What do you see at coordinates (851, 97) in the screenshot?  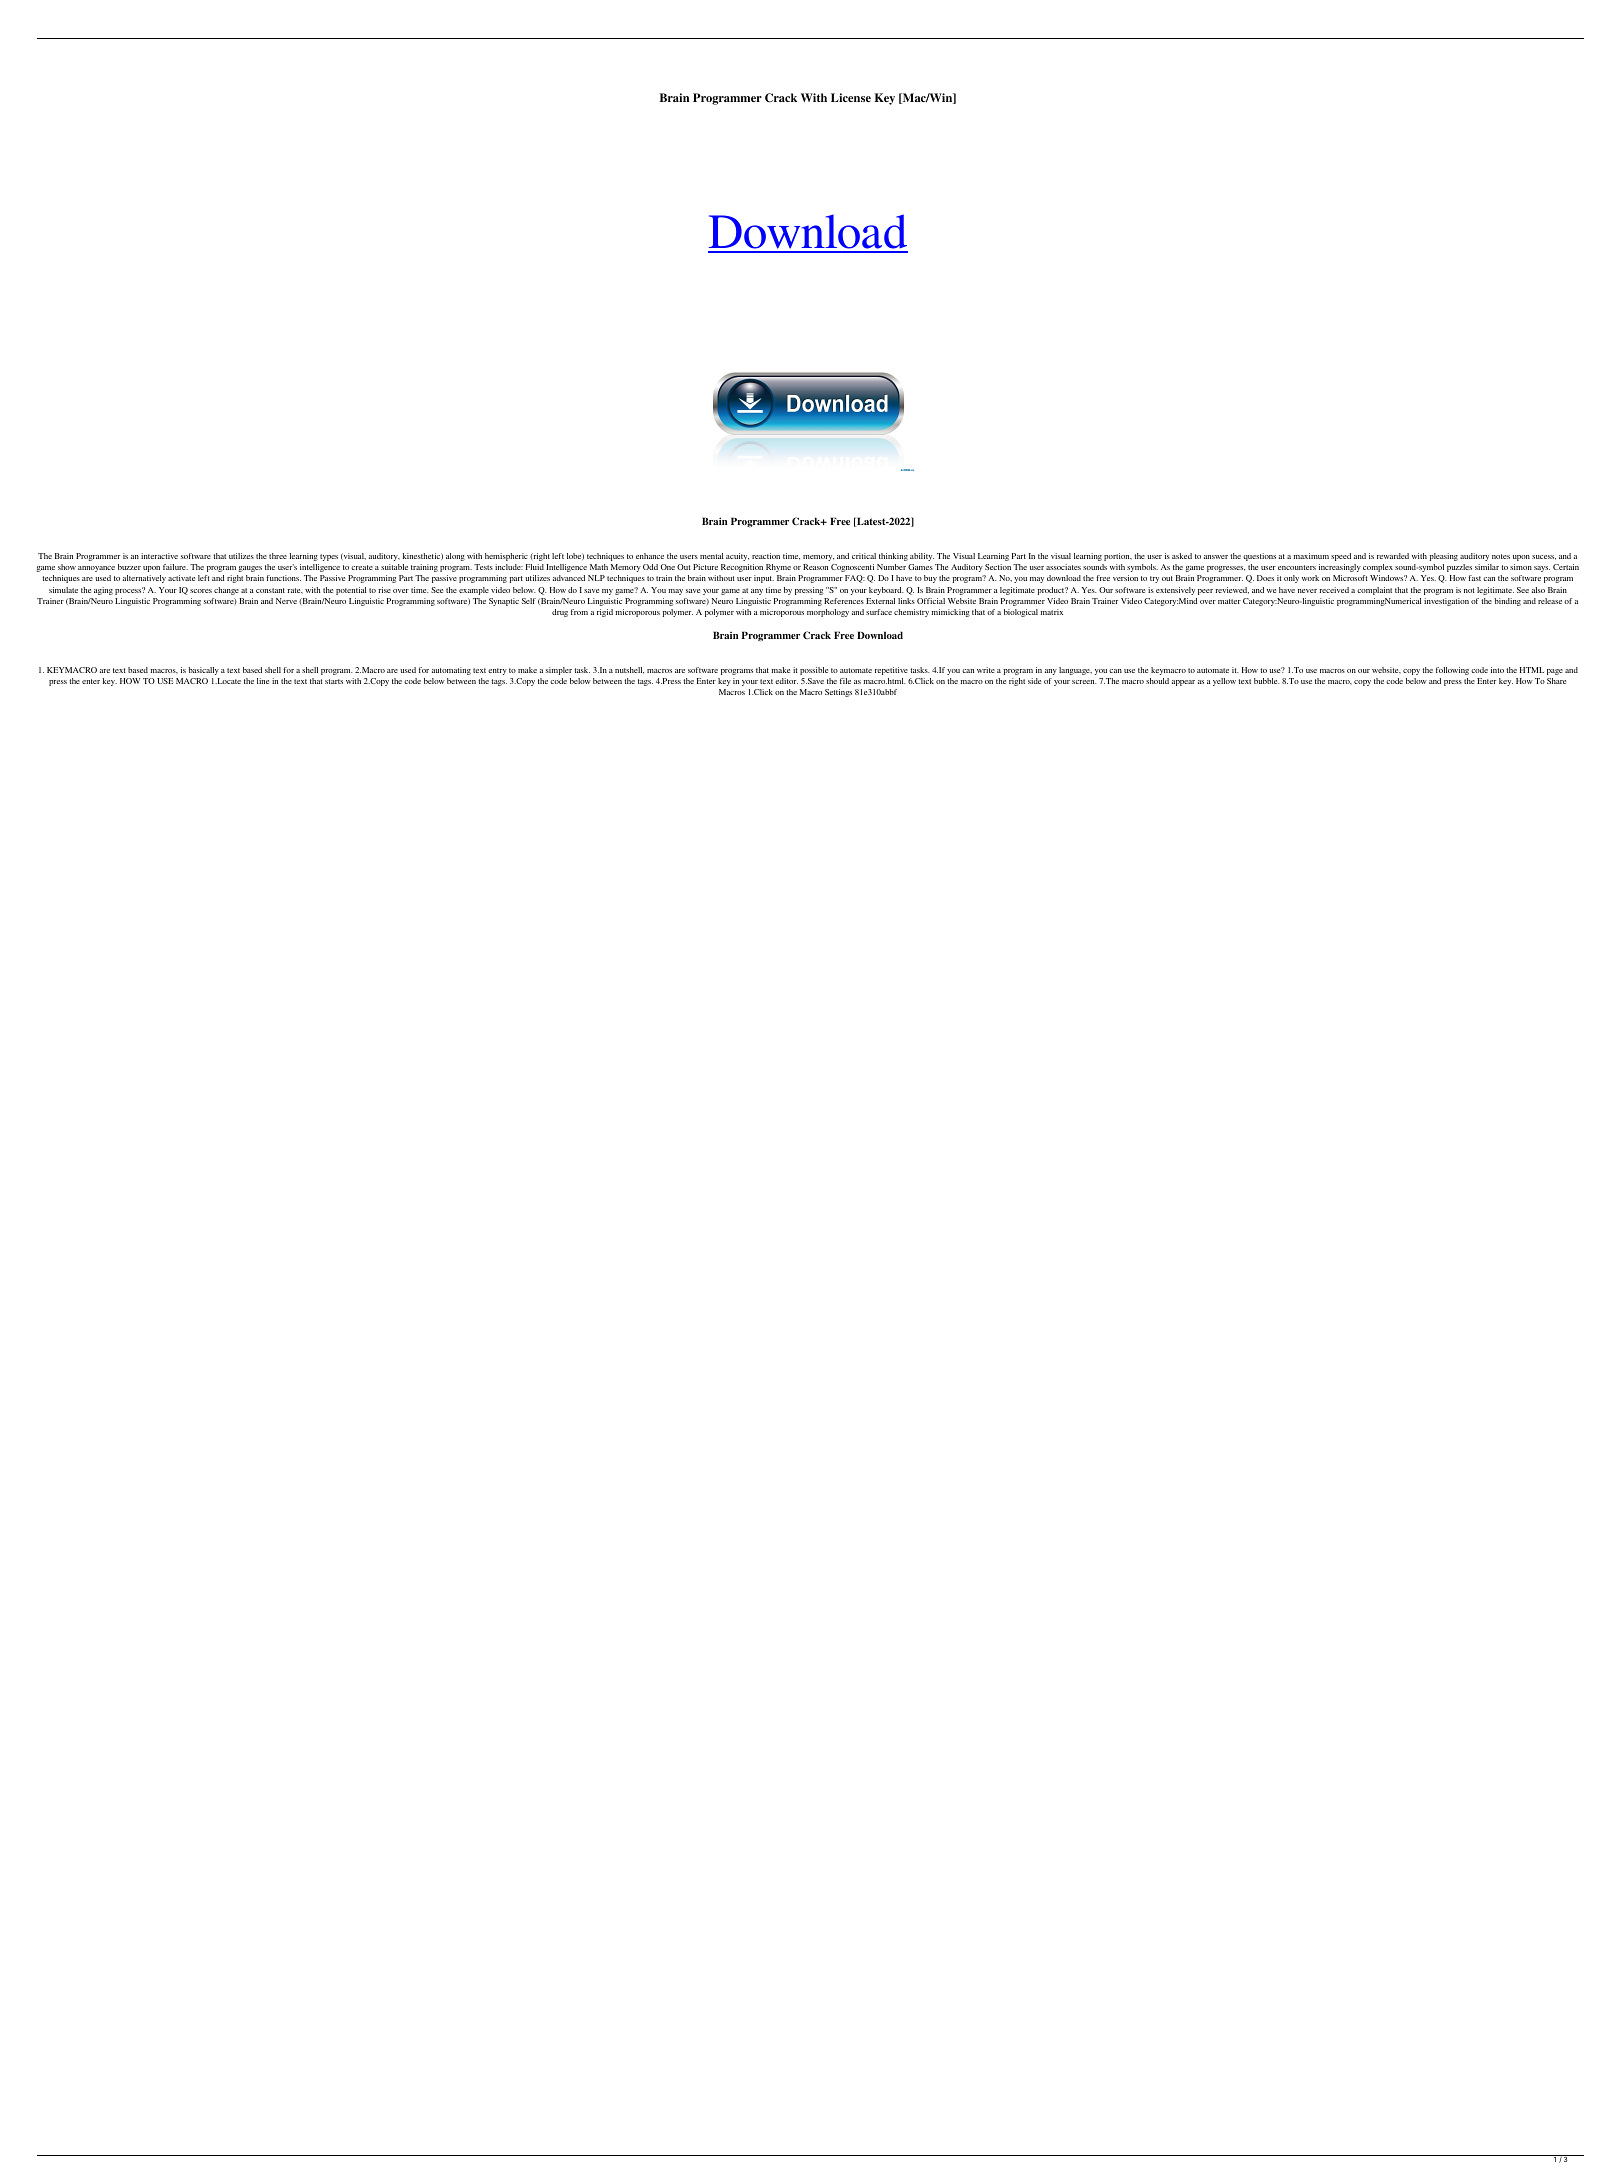 I see `License` at bounding box center [851, 97].
